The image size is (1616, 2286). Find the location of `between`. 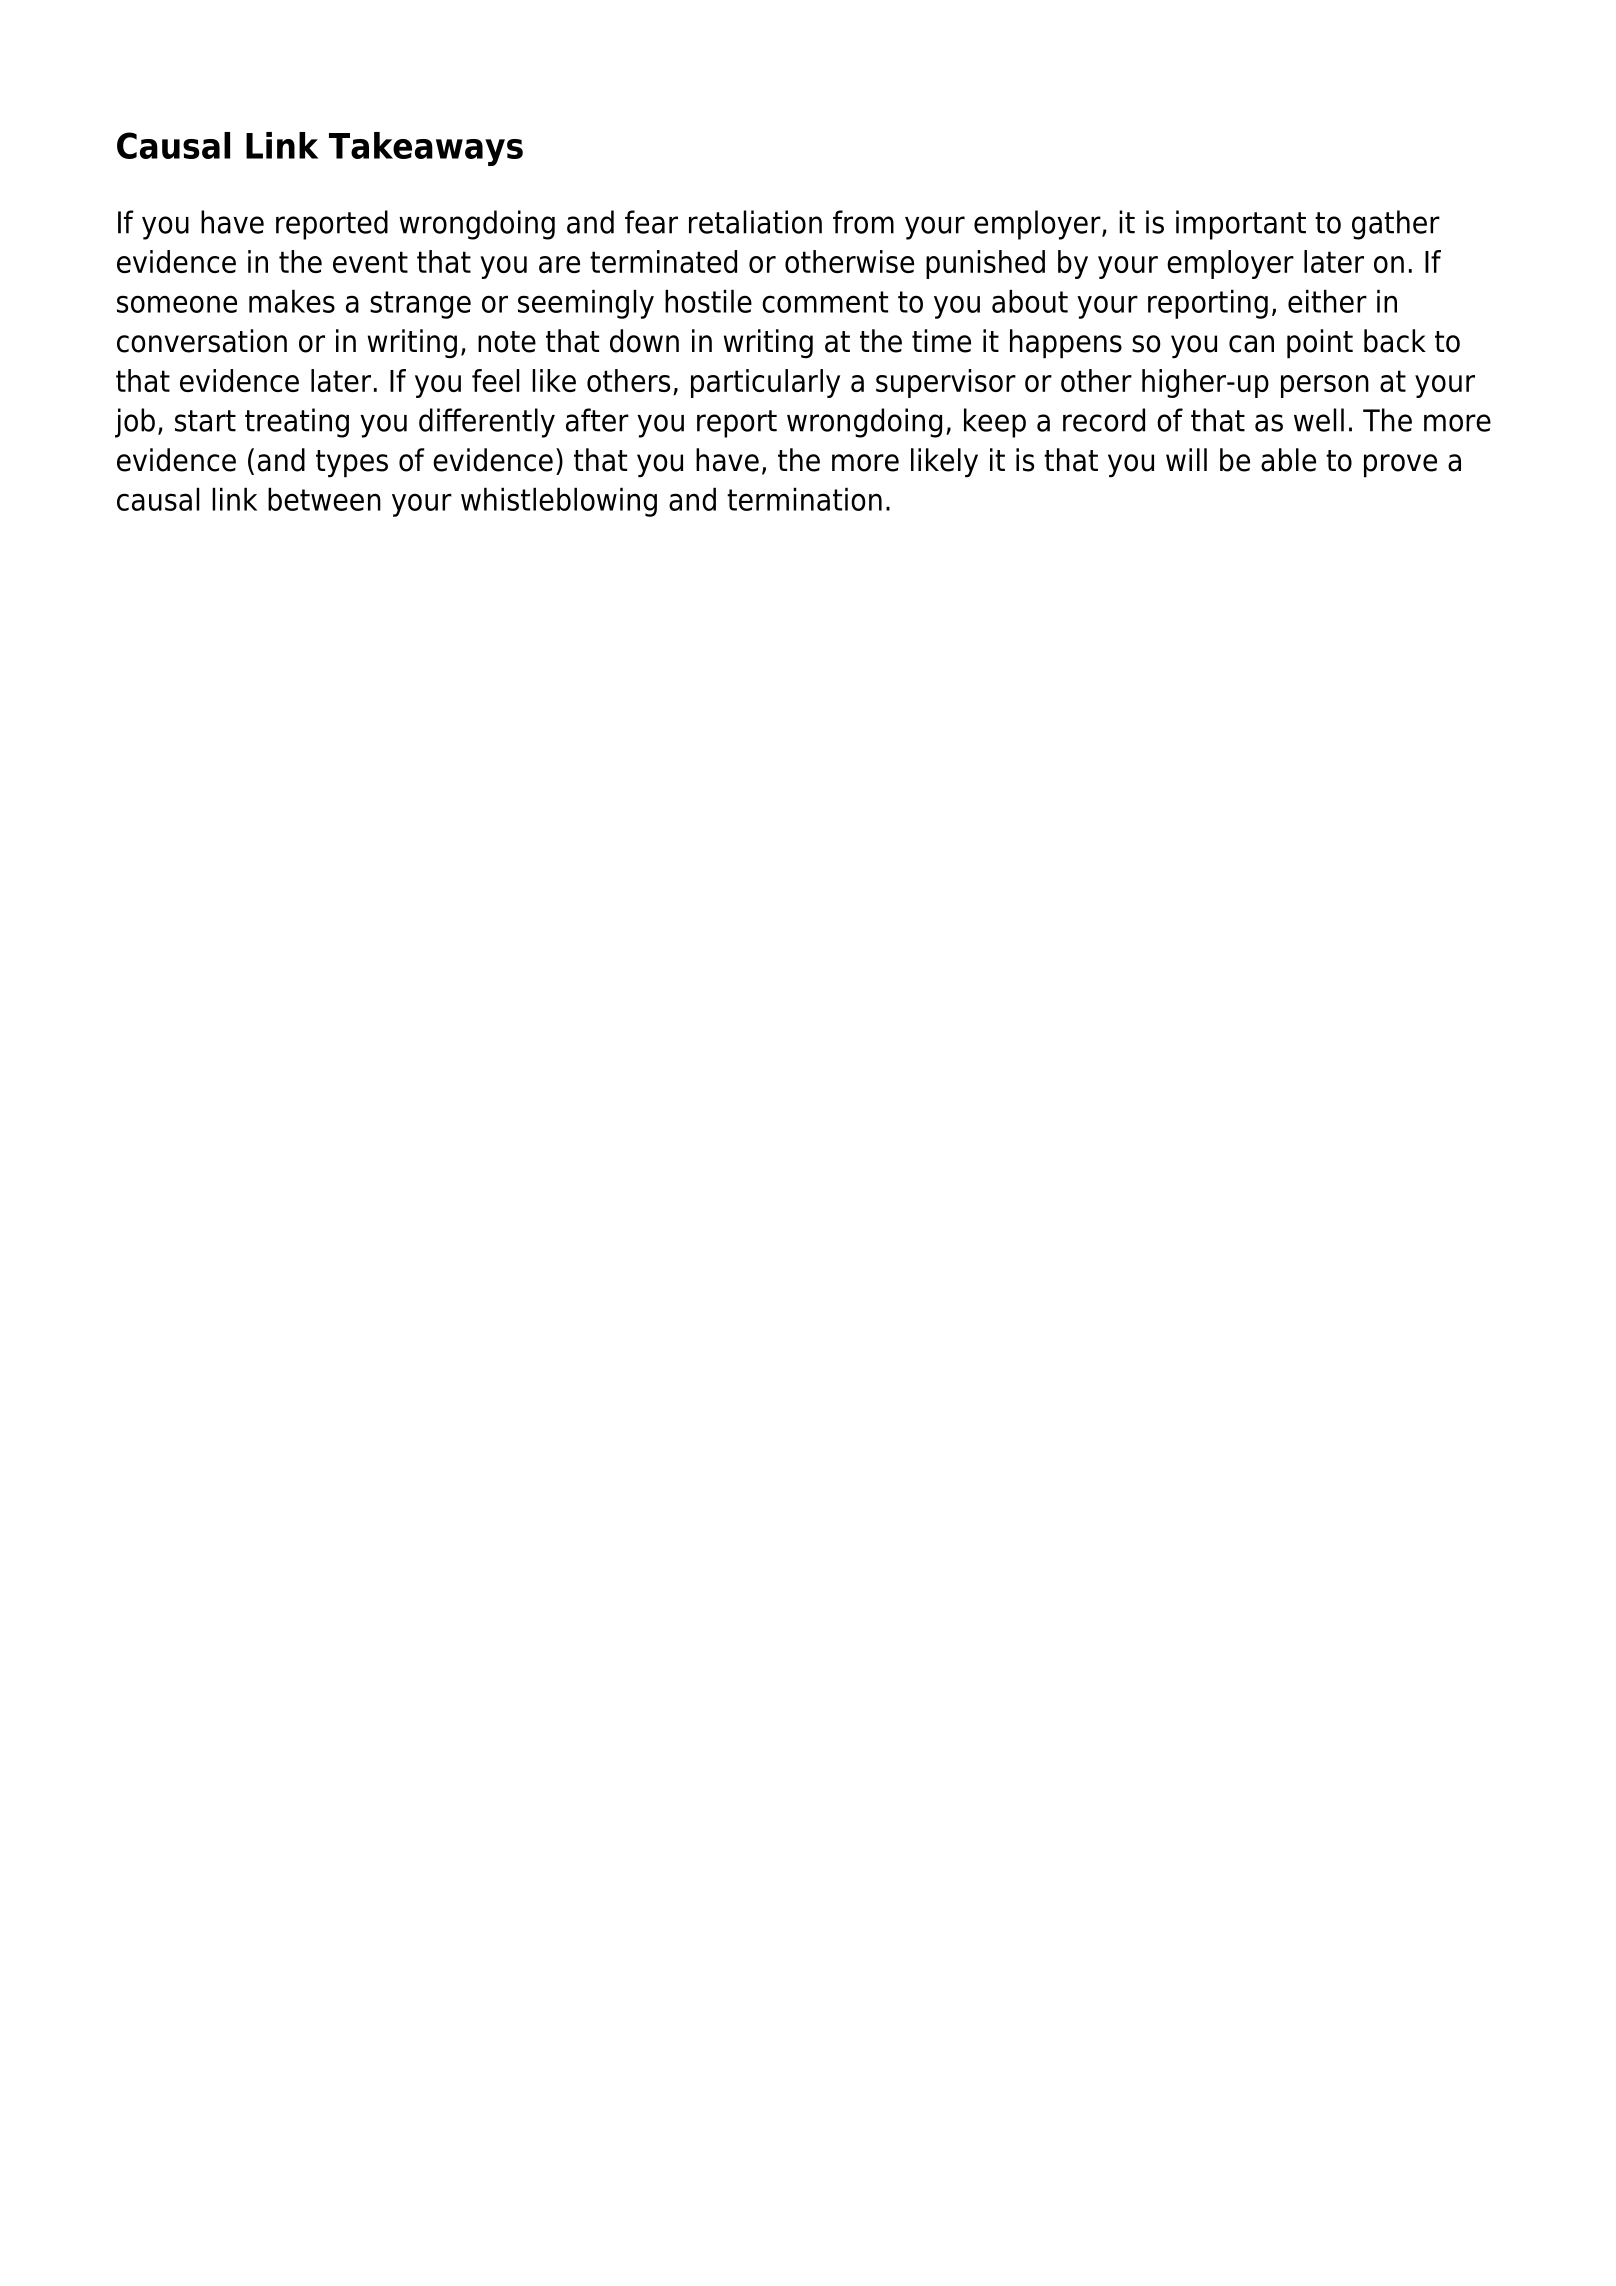

between is located at coordinates (324, 499).
